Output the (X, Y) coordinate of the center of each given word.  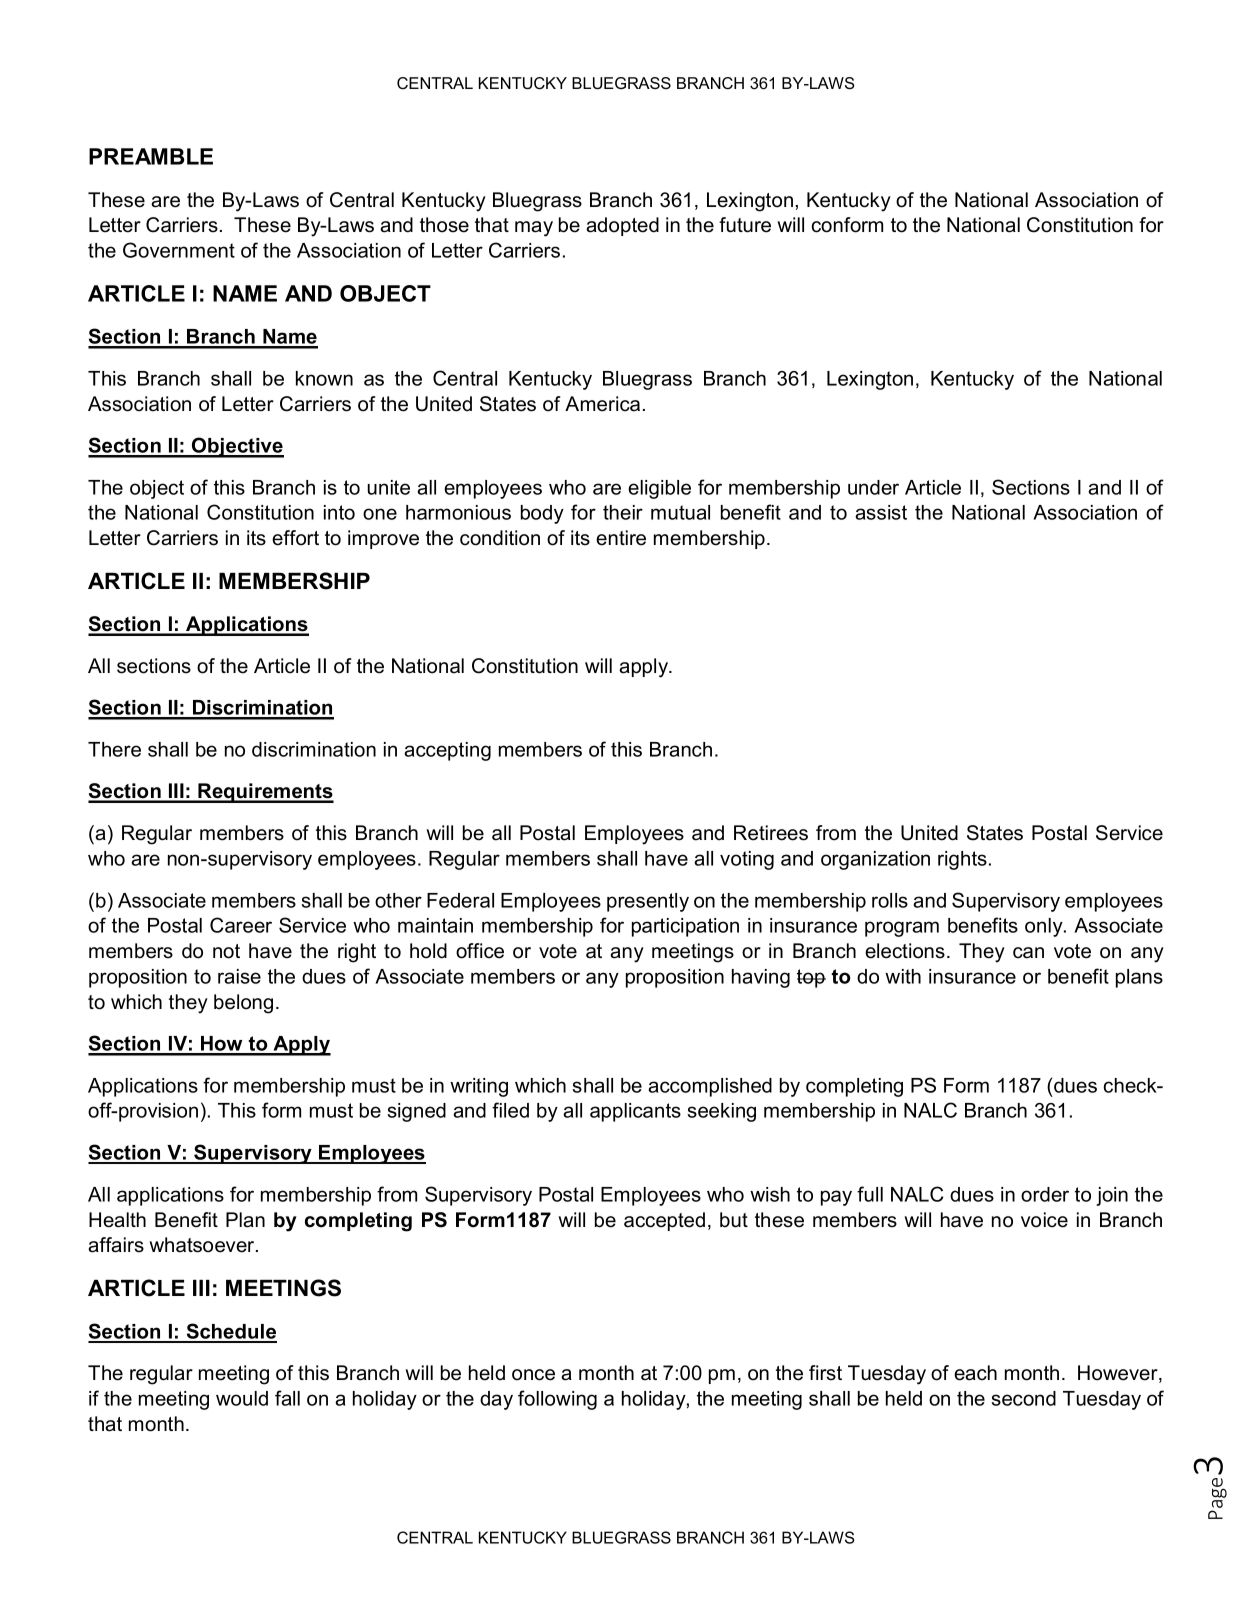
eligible (659, 489)
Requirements (265, 793)
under (873, 487)
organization (875, 860)
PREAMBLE (151, 156)
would (242, 1398)
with (903, 976)
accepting (447, 751)
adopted (622, 226)
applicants (635, 1112)
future (745, 225)
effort (295, 538)
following (557, 1400)
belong (243, 1004)
